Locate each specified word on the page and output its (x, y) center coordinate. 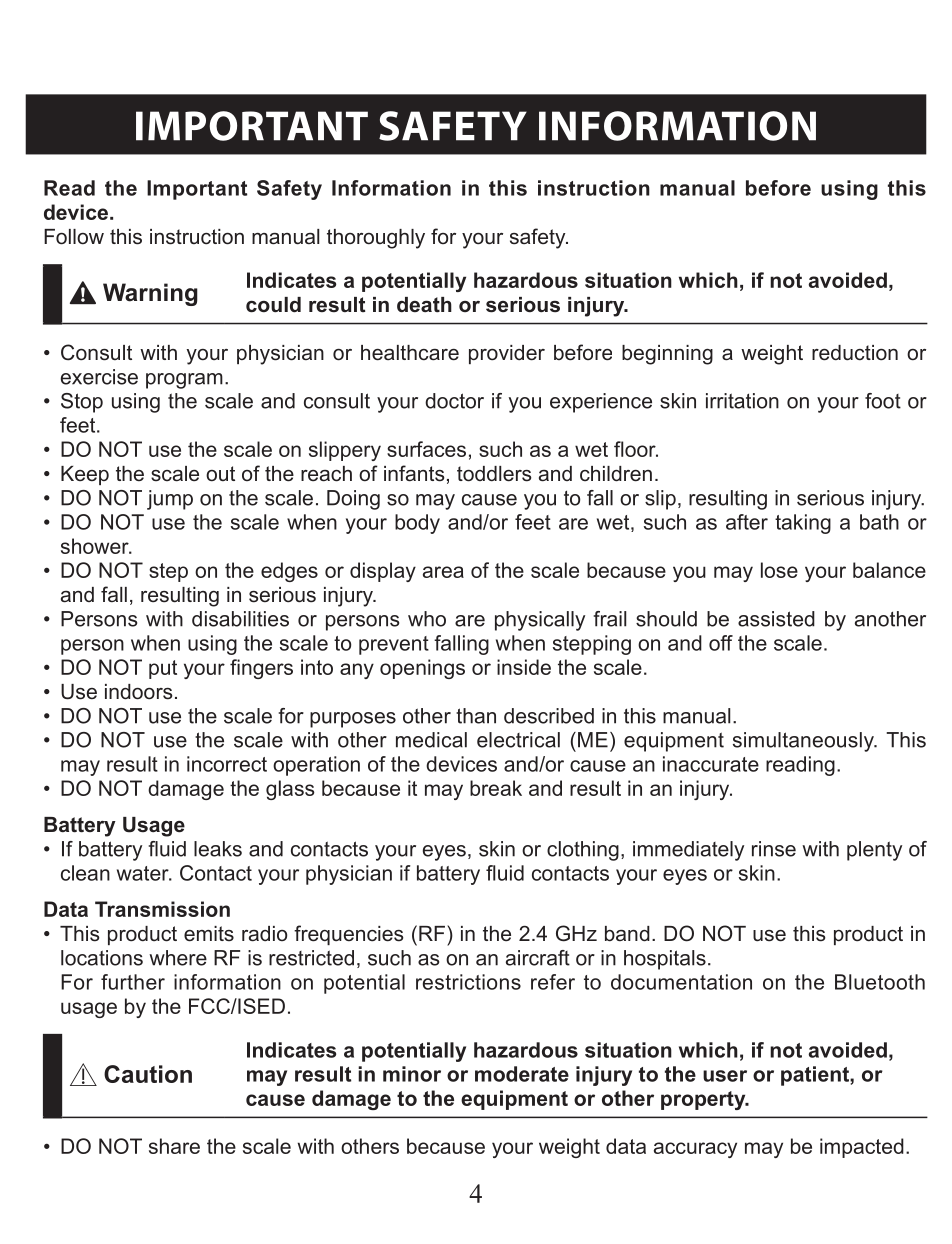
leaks (218, 849)
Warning (150, 294)
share (174, 1146)
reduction (855, 353)
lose (779, 570)
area (443, 572)
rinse (774, 849)
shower (96, 546)
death (424, 305)
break (496, 788)
